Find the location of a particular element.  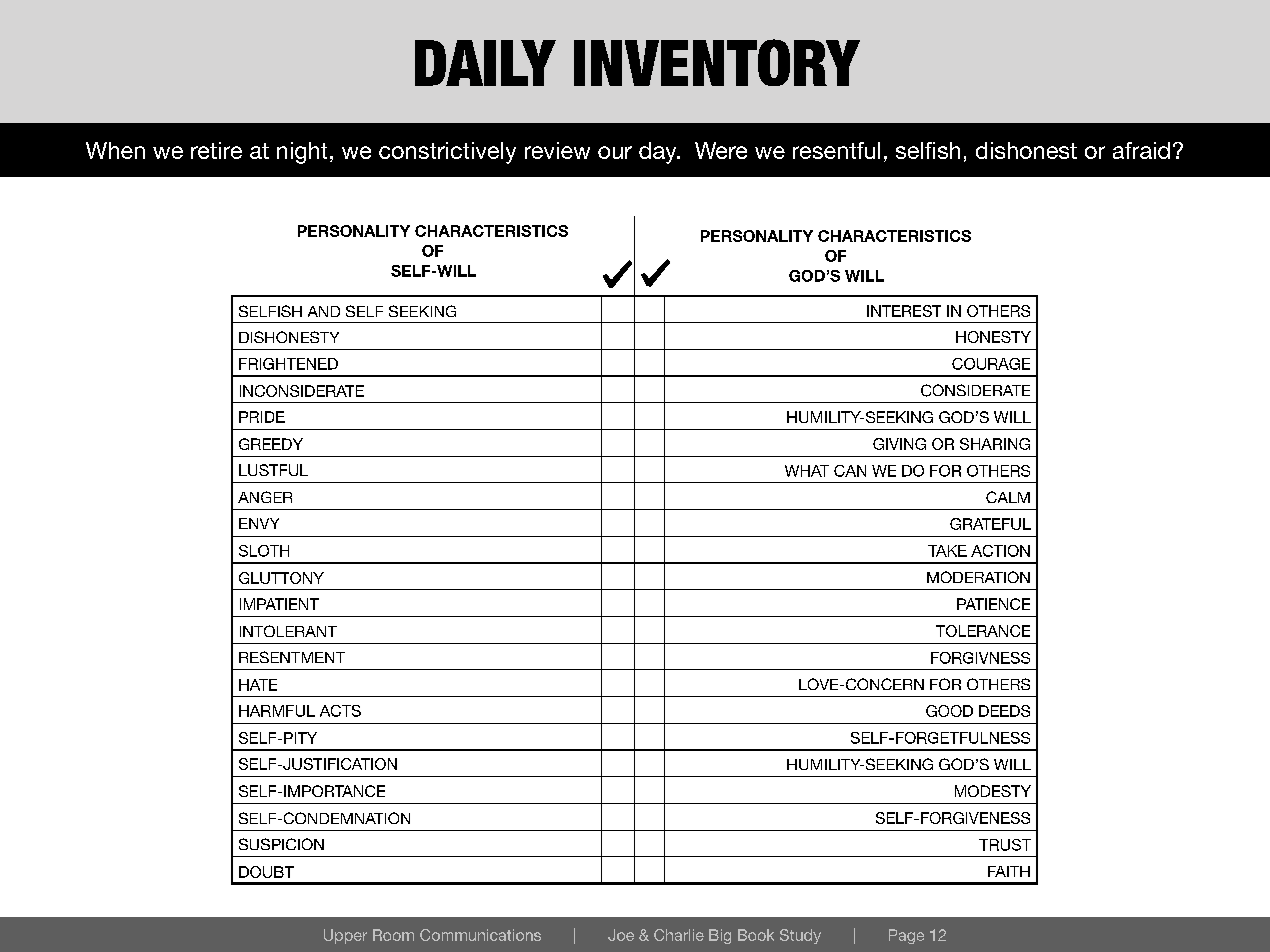

FAITH is located at coordinates (1009, 871).
